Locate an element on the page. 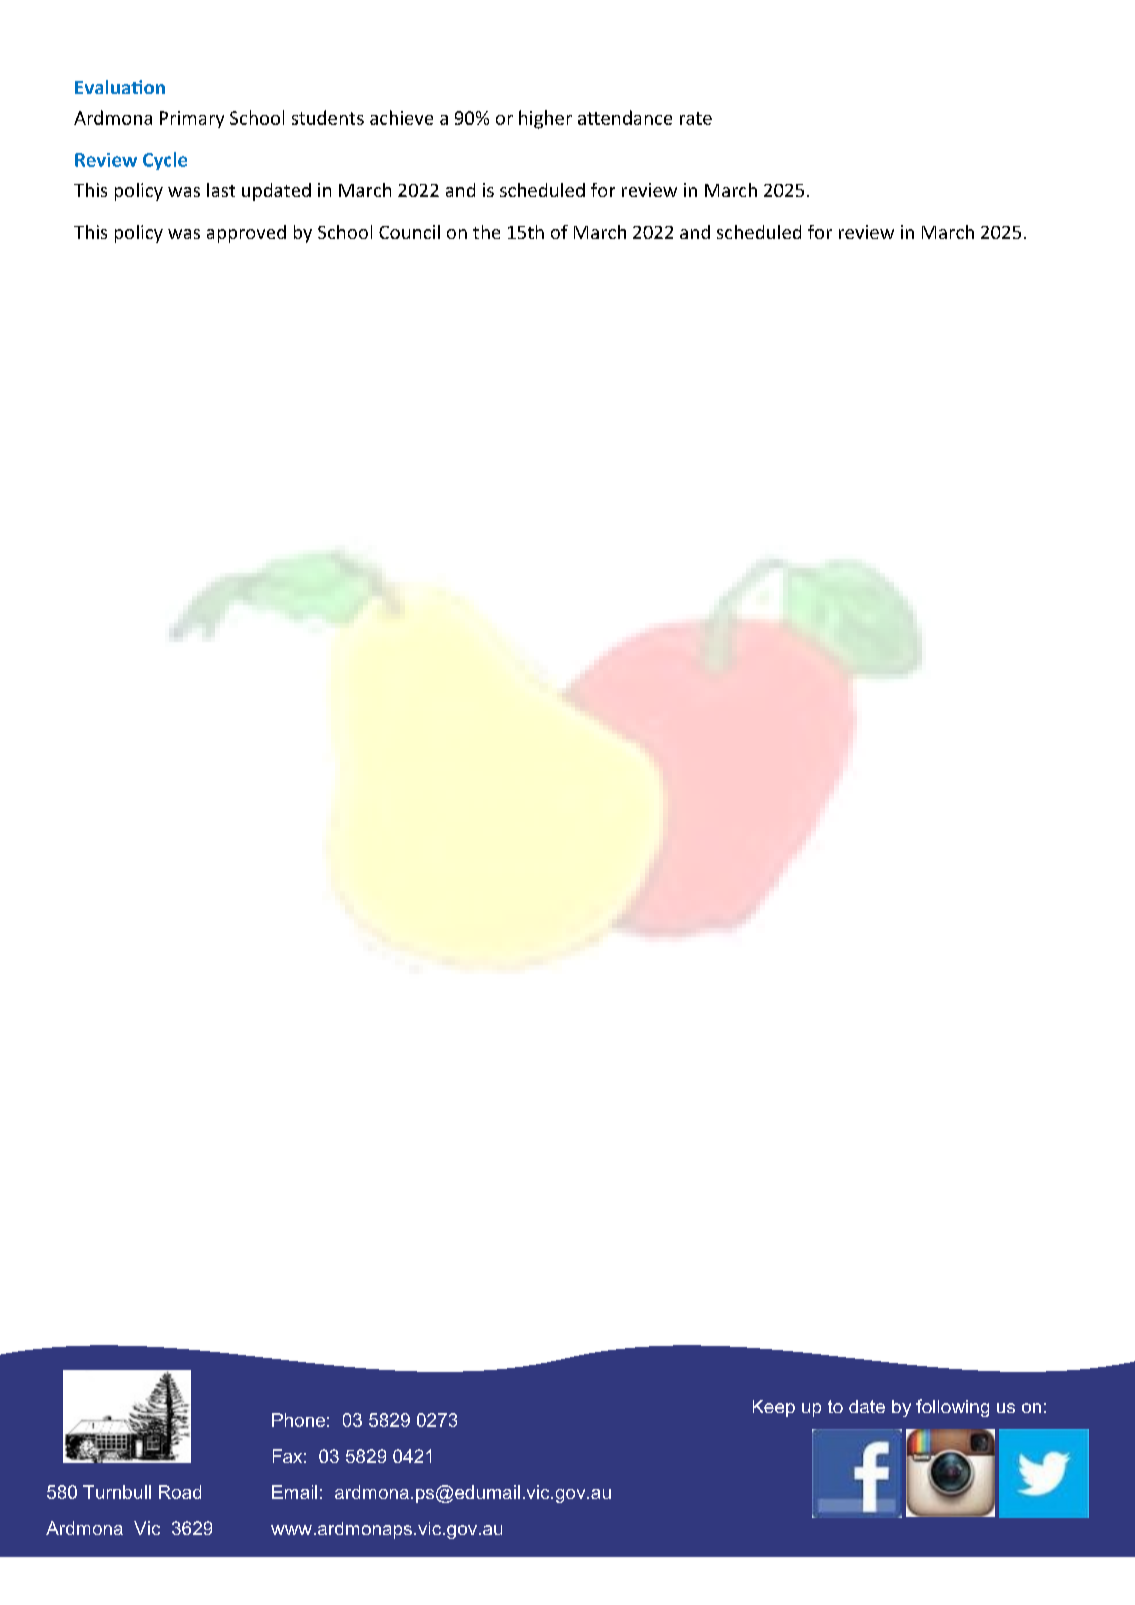  higher is located at coordinates (545, 119).
